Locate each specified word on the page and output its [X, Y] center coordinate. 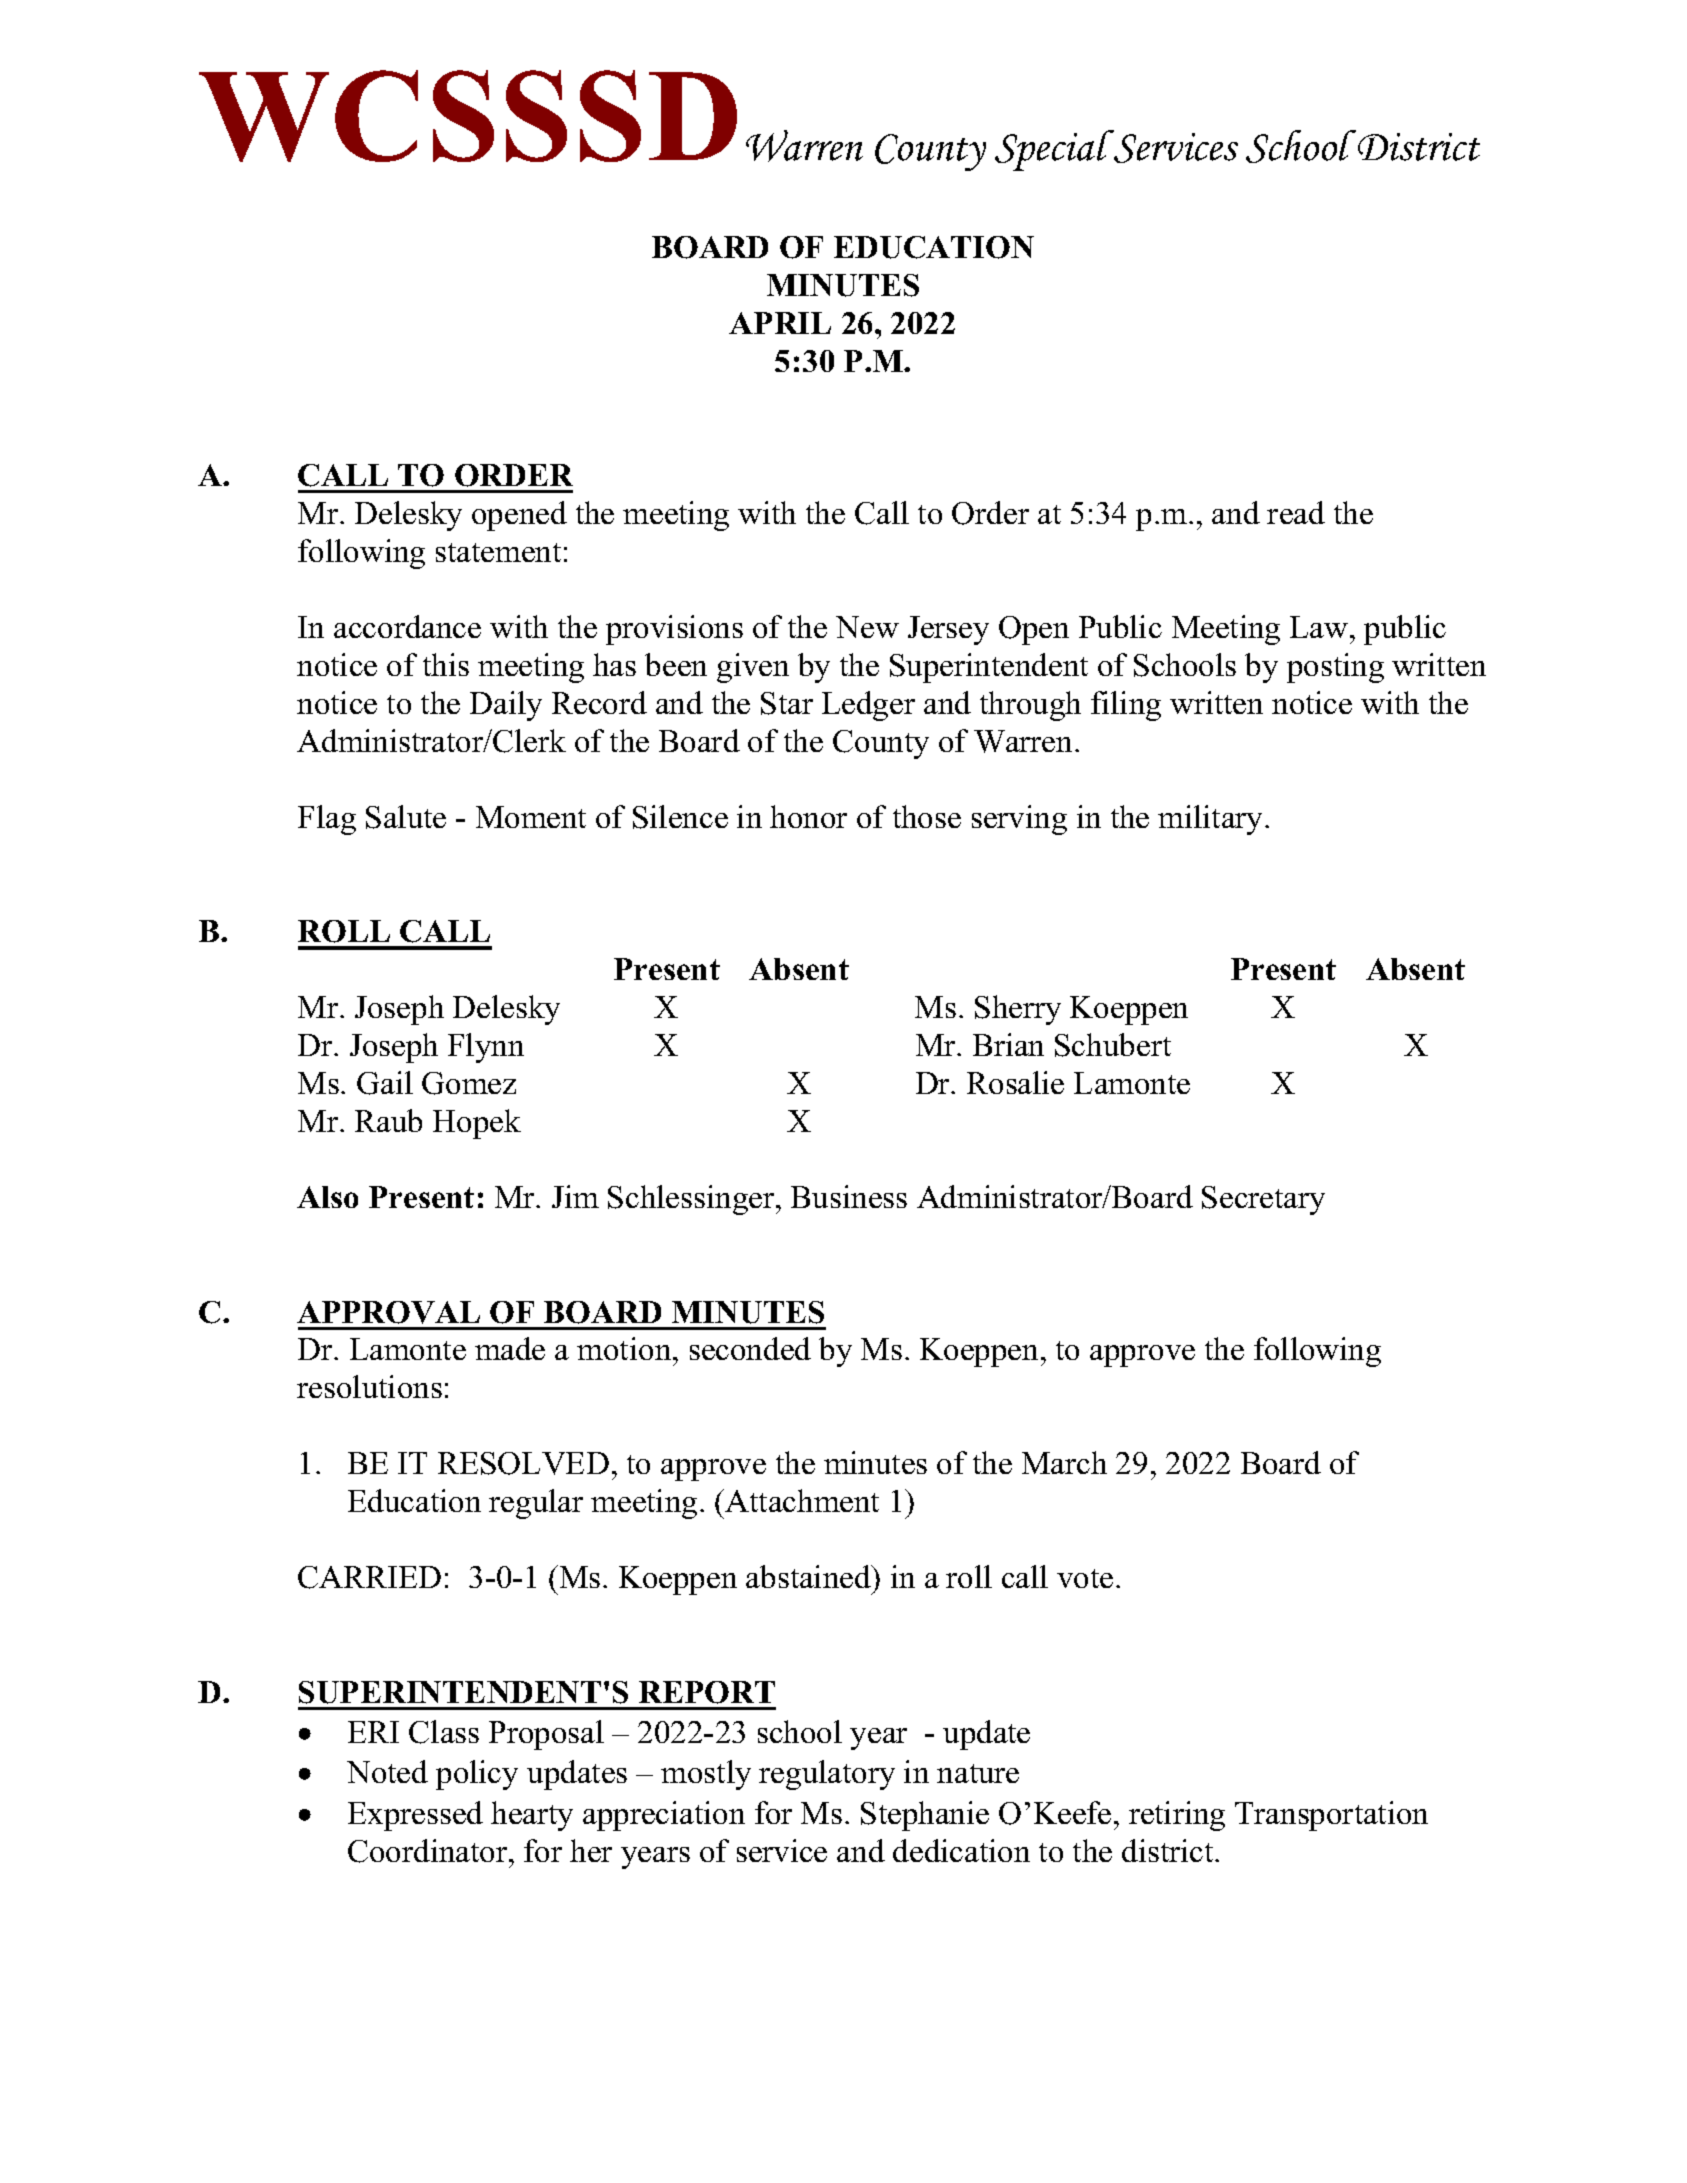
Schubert [1113, 1045]
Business [849, 1196]
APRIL [780, 323]
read [1296, 512]
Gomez [469, 1083]
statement [498, 552]
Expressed [415, 1816]
